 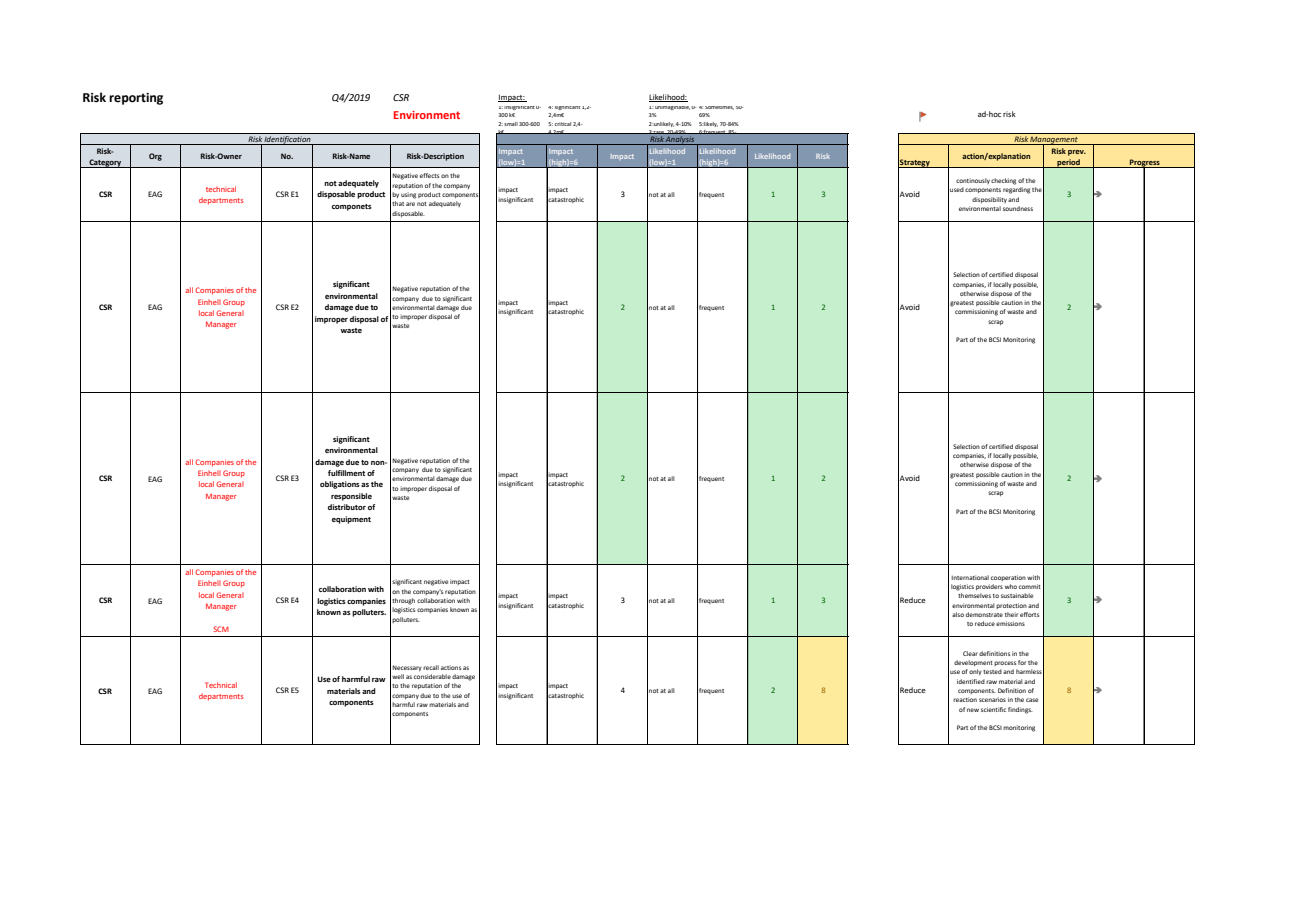 I want to click on reporting, so click(x=136, y=99).
